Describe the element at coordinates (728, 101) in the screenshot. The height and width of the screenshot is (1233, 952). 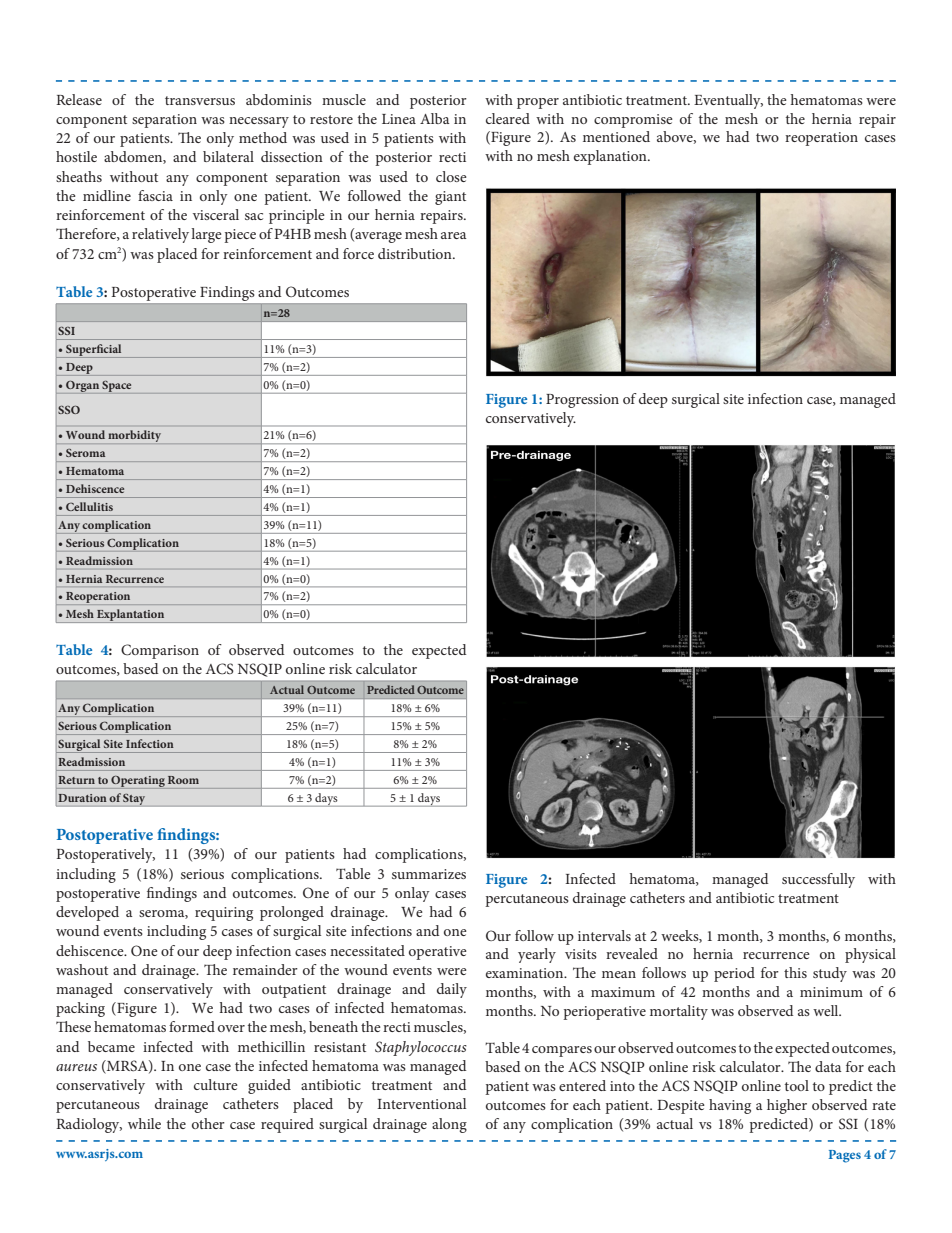
I see `Eventually` at that location.
